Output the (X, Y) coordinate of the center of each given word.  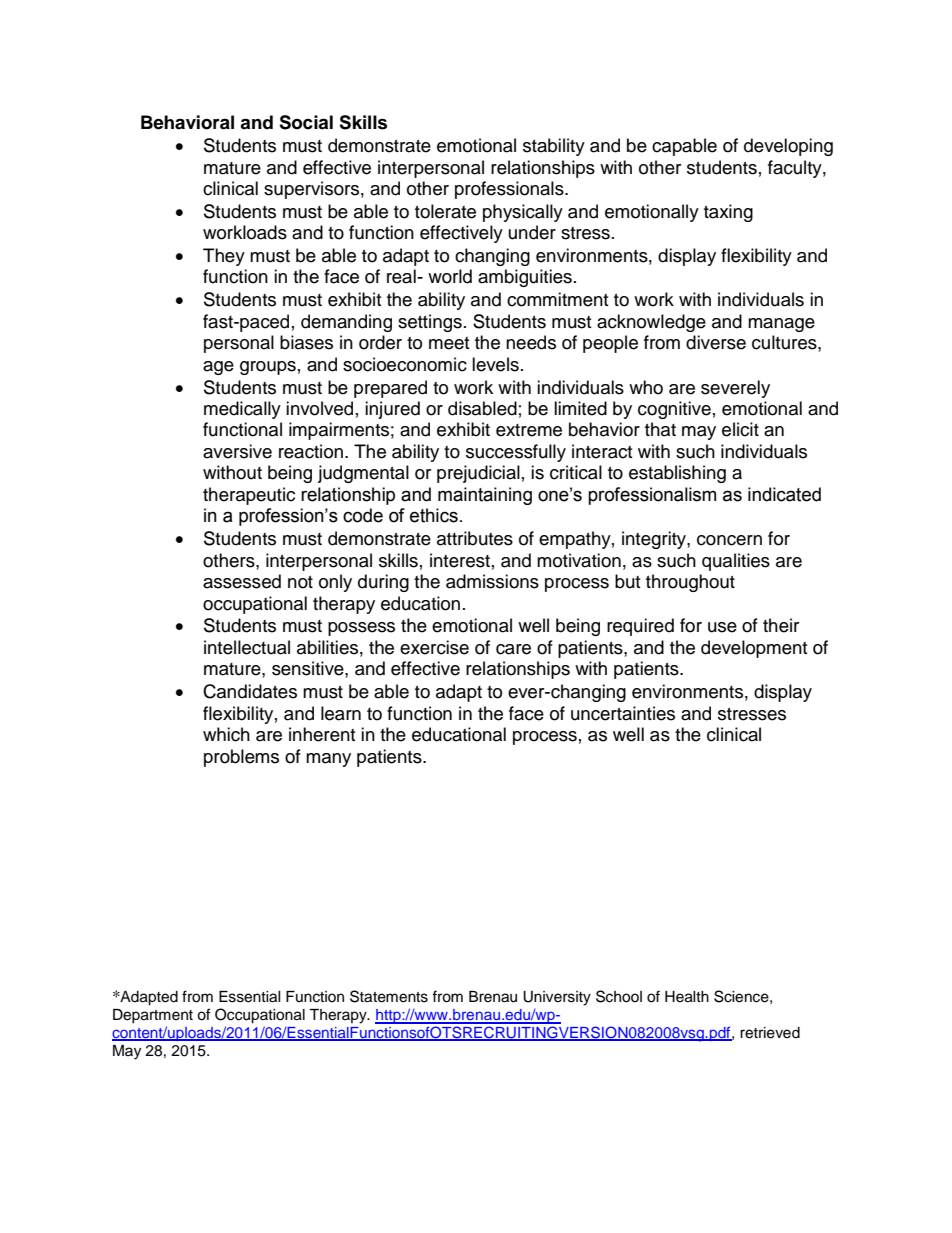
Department (153, 1016)
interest (460, 560)
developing (788, 147)
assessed (242, 581)
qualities (736, 562)
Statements (389, 996)
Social (306, 122)
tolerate (445, 211)
